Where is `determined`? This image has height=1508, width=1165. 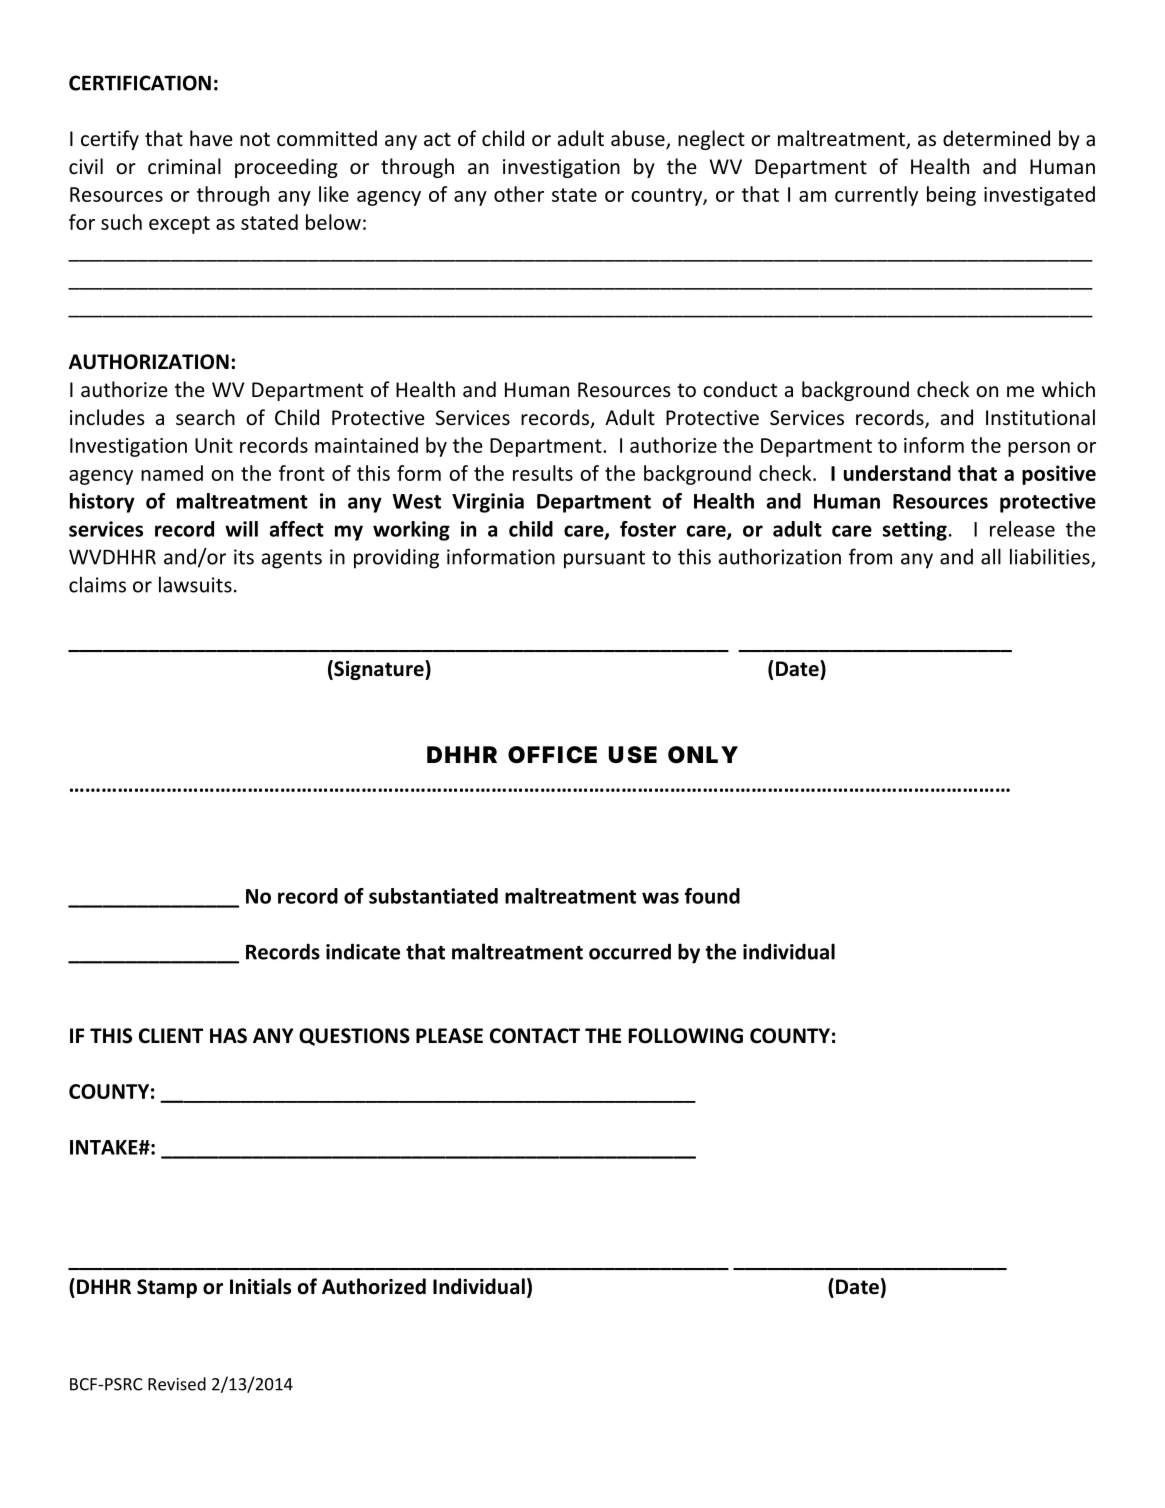 determined is located at coordinates (996, 138).
